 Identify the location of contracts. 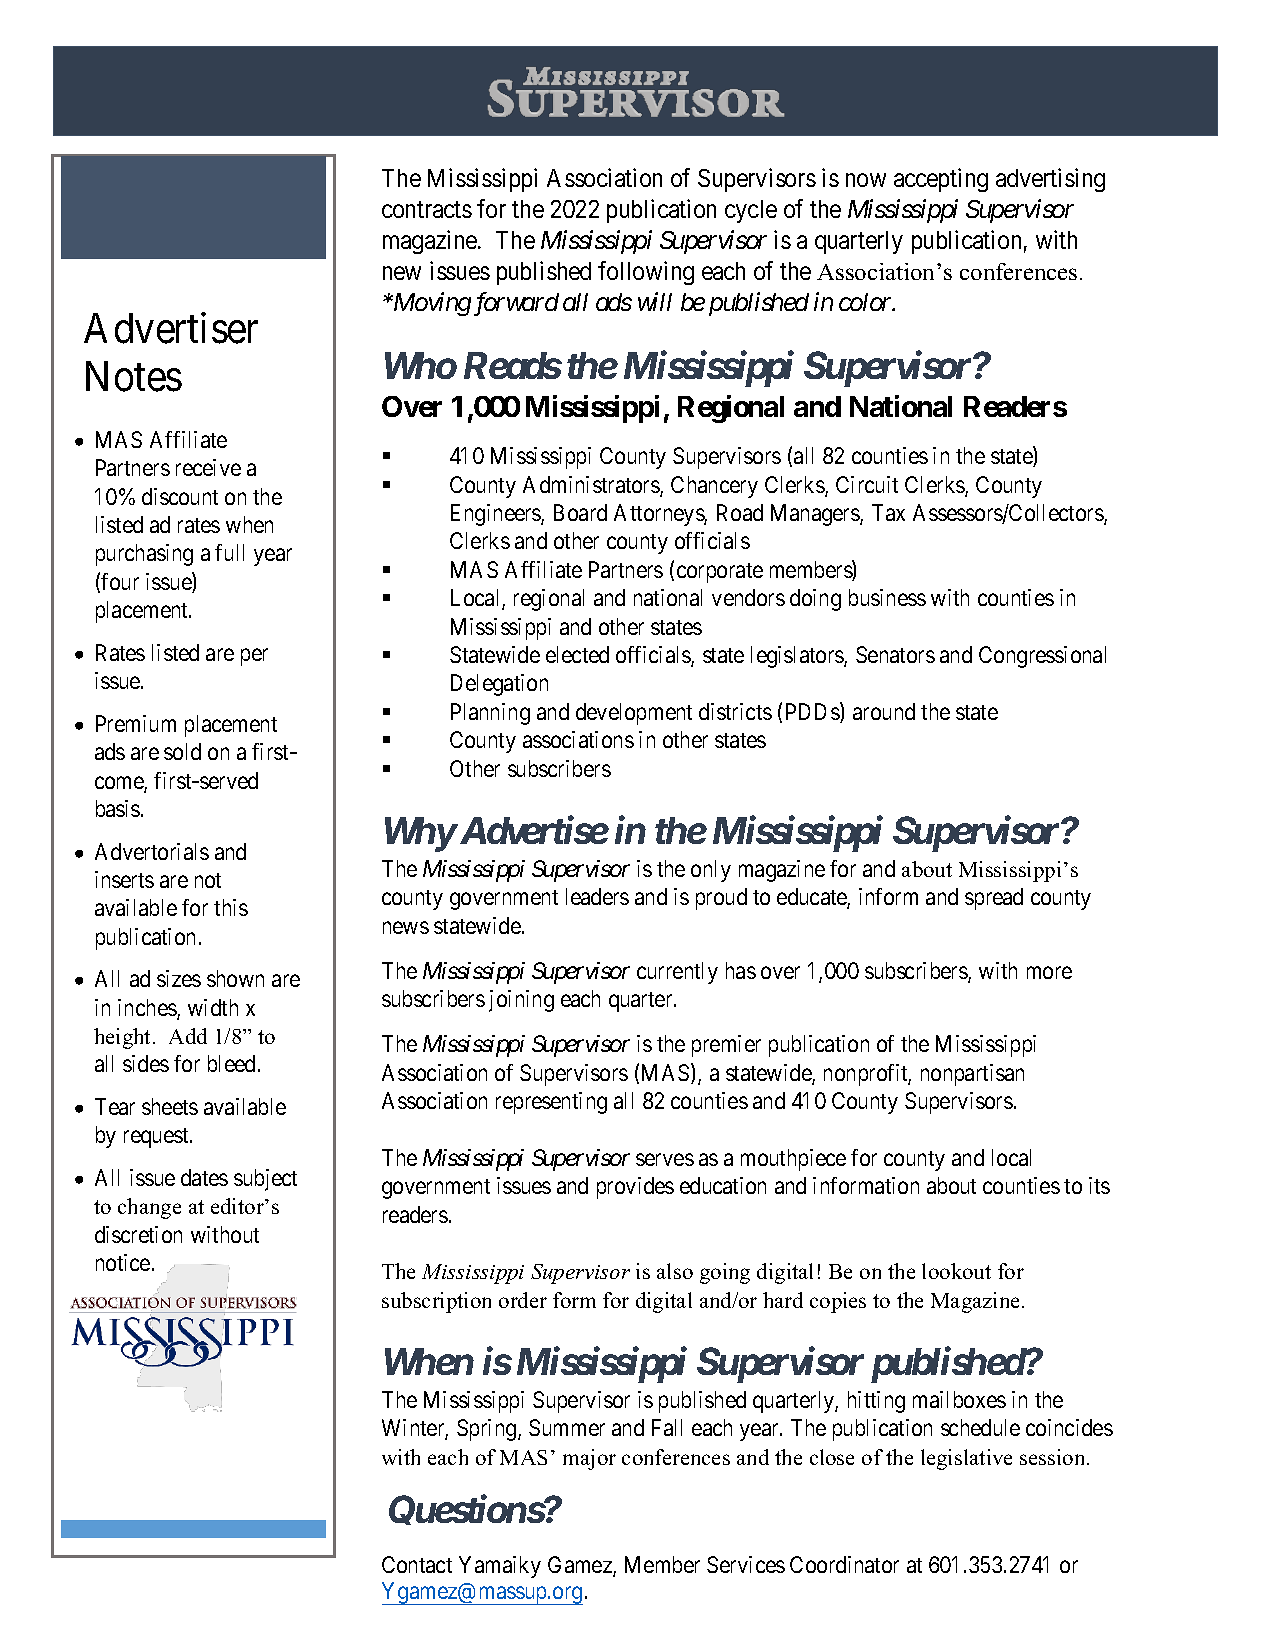
(427, 210).
